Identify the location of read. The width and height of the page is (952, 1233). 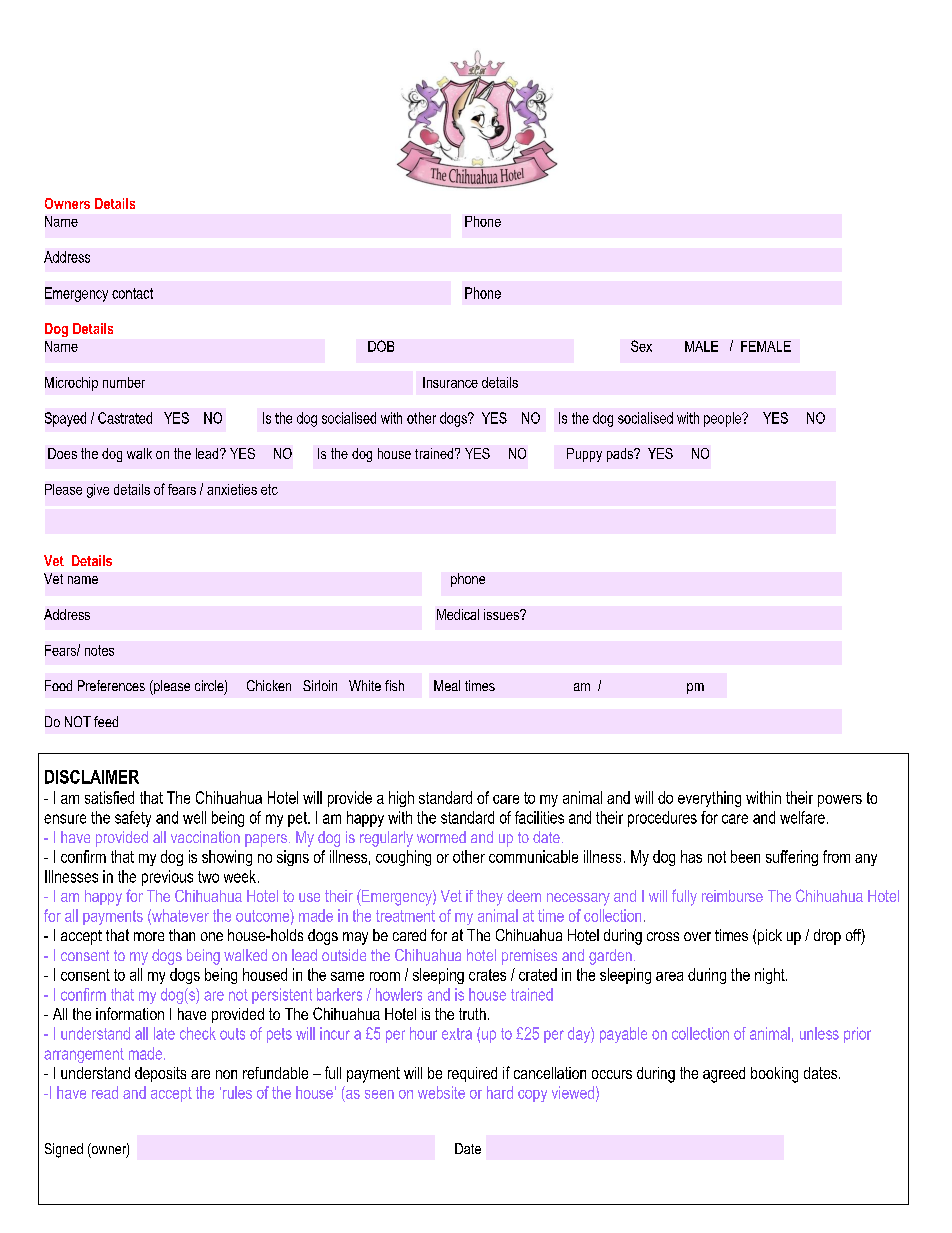
(105, 1092).
